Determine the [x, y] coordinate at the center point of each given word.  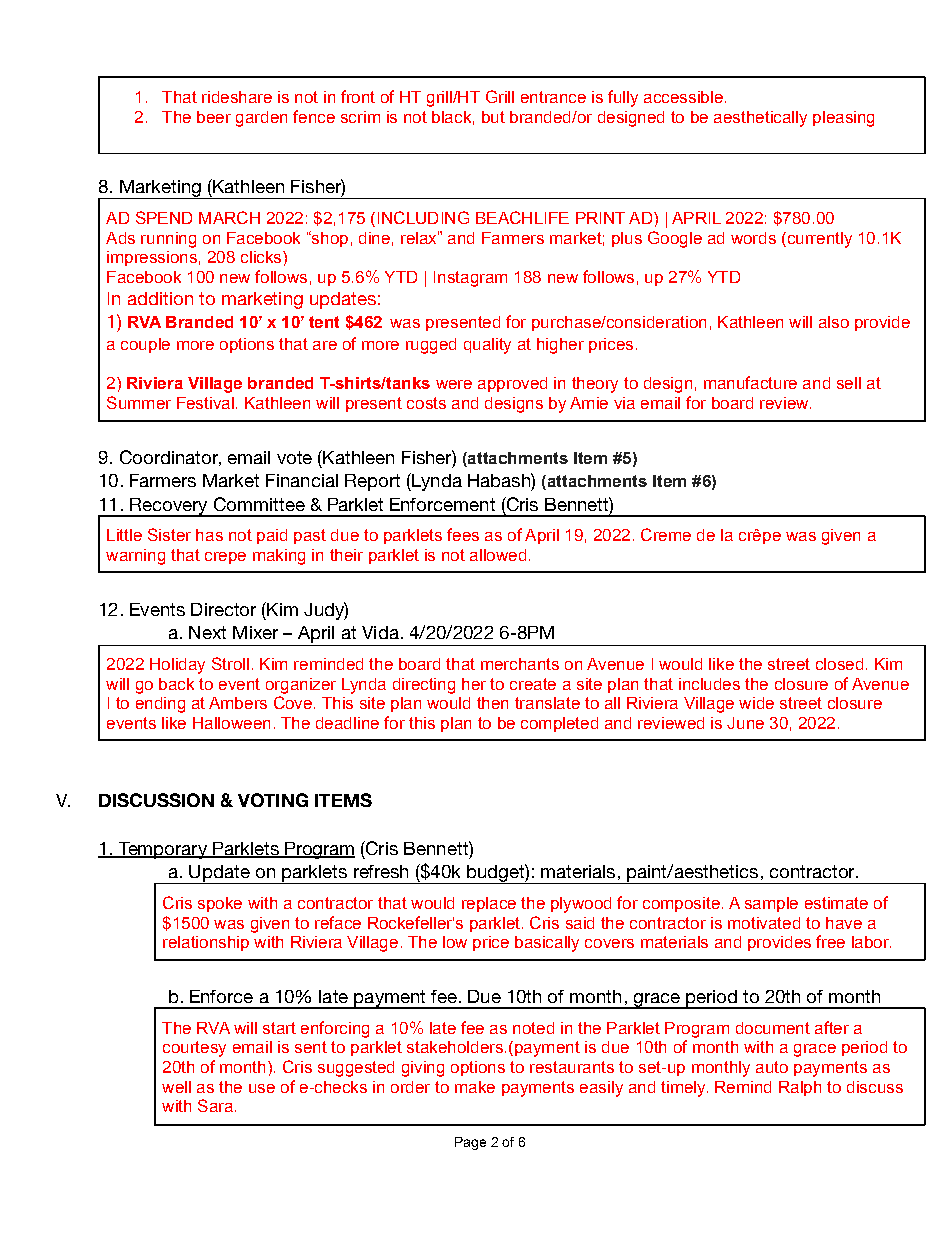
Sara [215, 1105]
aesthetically [760, 119]
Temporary [162, 850]
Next [207, 632]
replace [489, 904]
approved [512, 384]
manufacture [750, 382]
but [493, 117]
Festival [205, 403]
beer [214, 117]
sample [771, 904]
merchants [520, 664]
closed [839, 664]
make [475, 1087]
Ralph [800, 1088]
